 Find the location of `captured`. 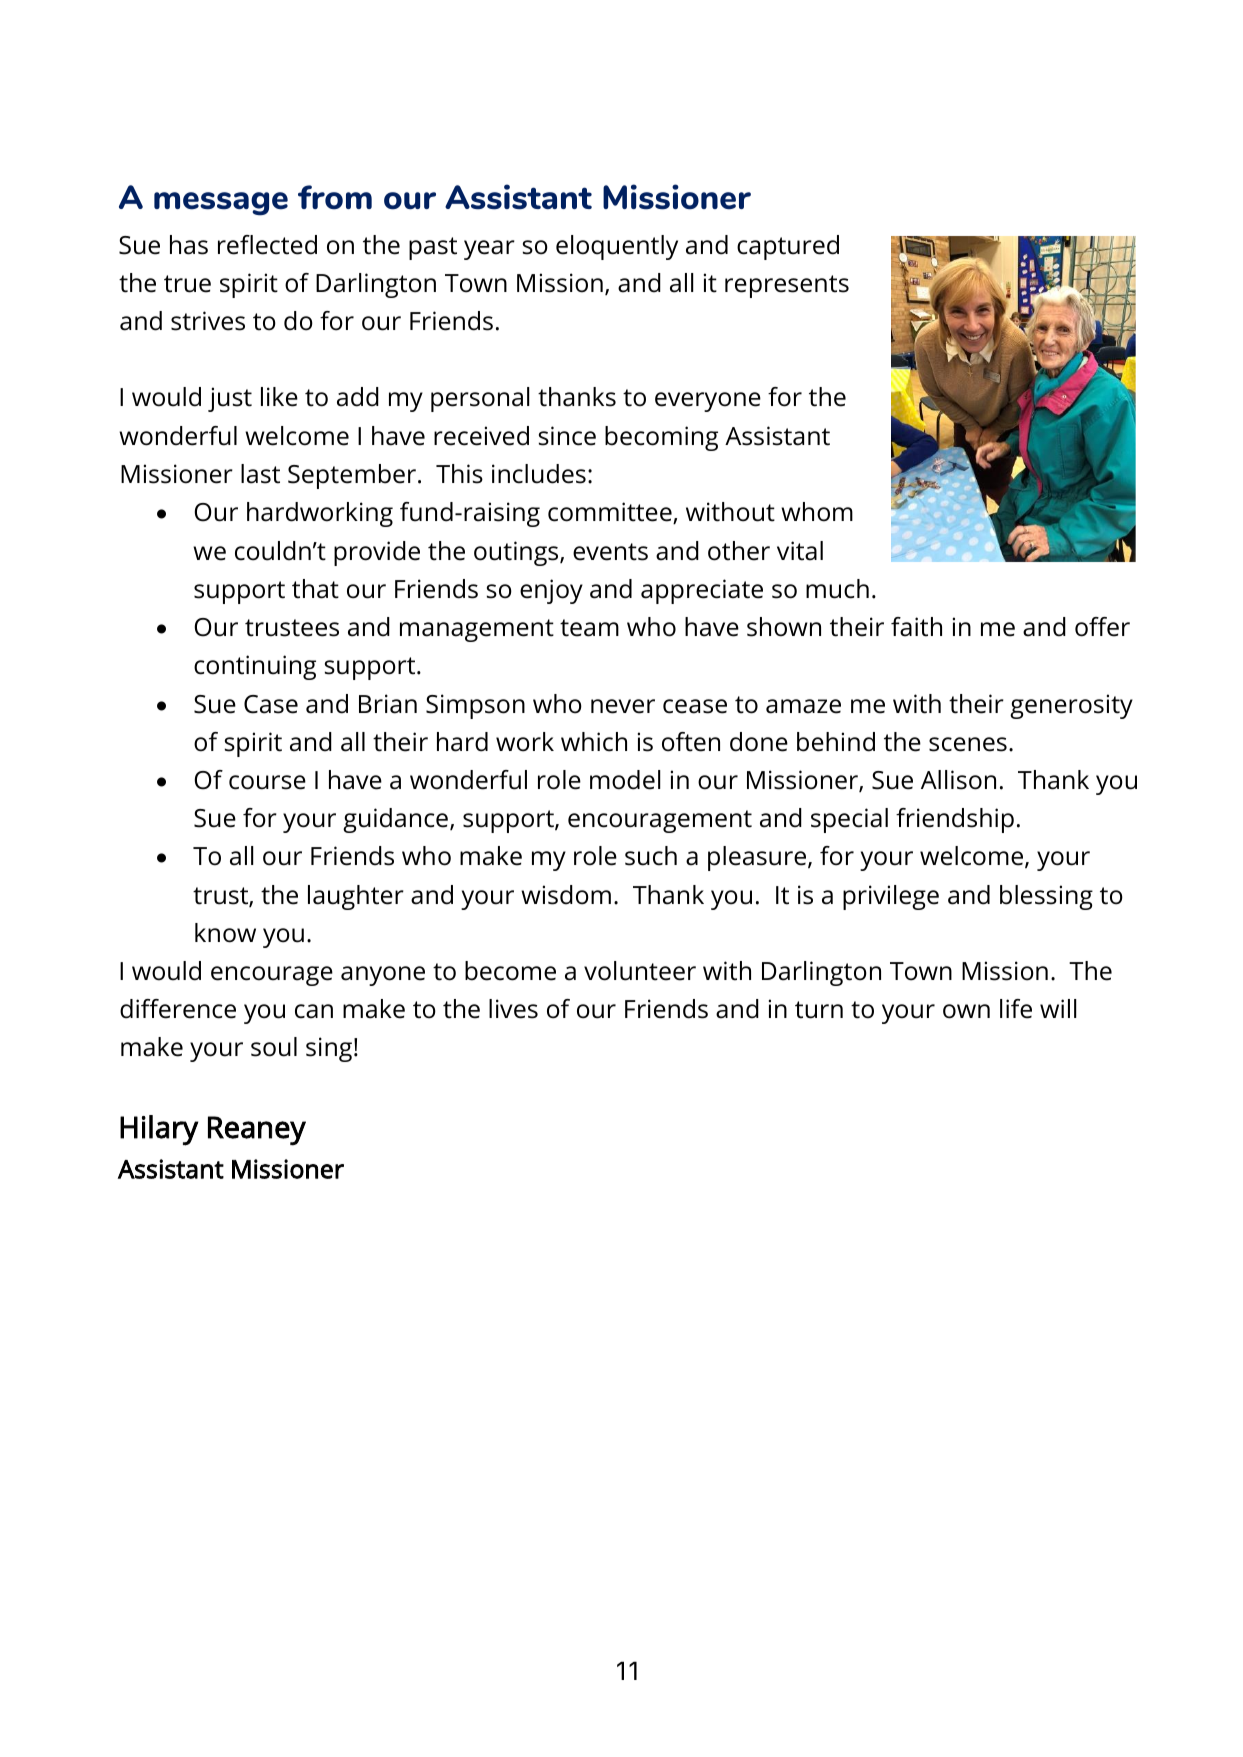

captured is located at coordinates (788, 247).
